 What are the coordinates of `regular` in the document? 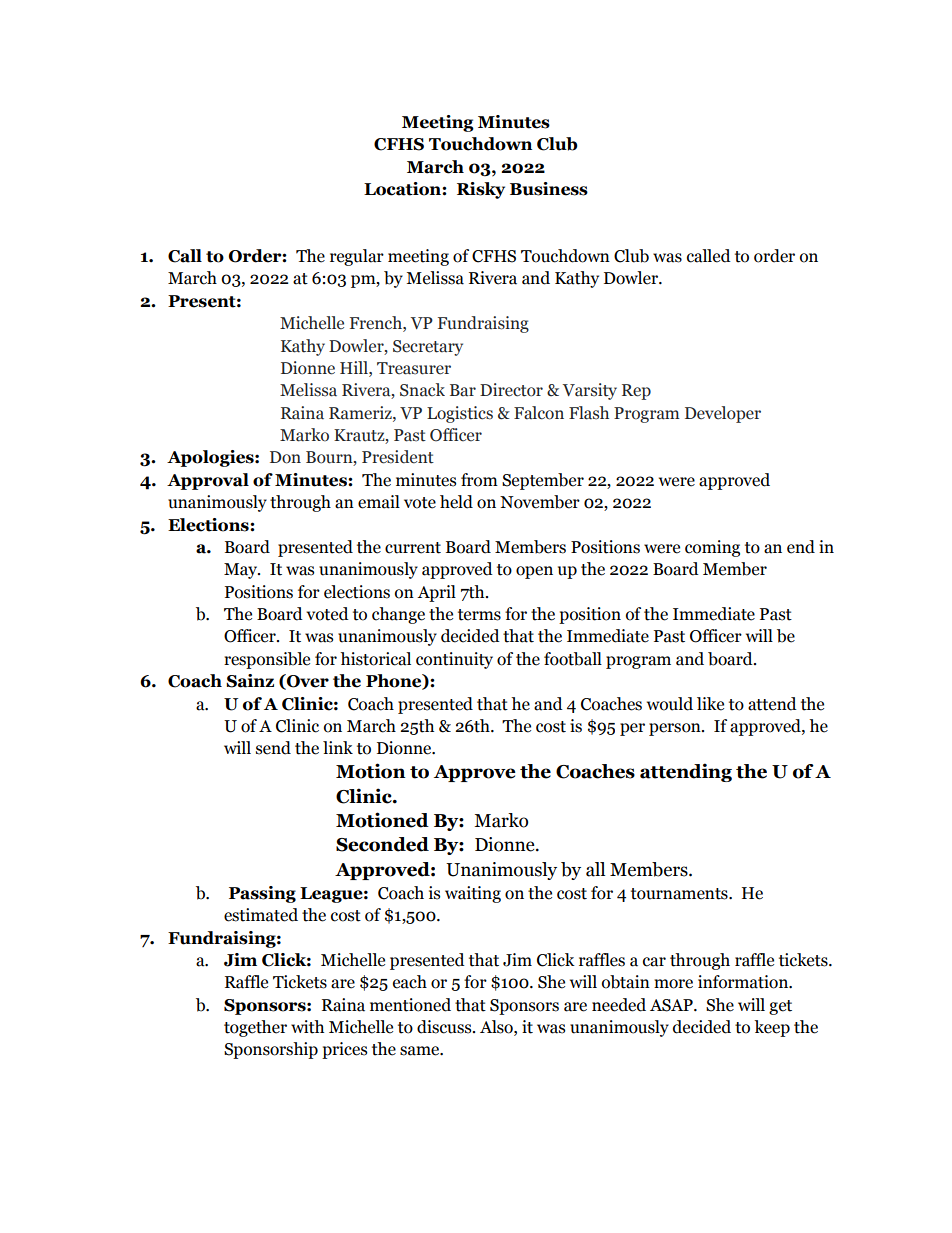 It's located at (357, 257).
